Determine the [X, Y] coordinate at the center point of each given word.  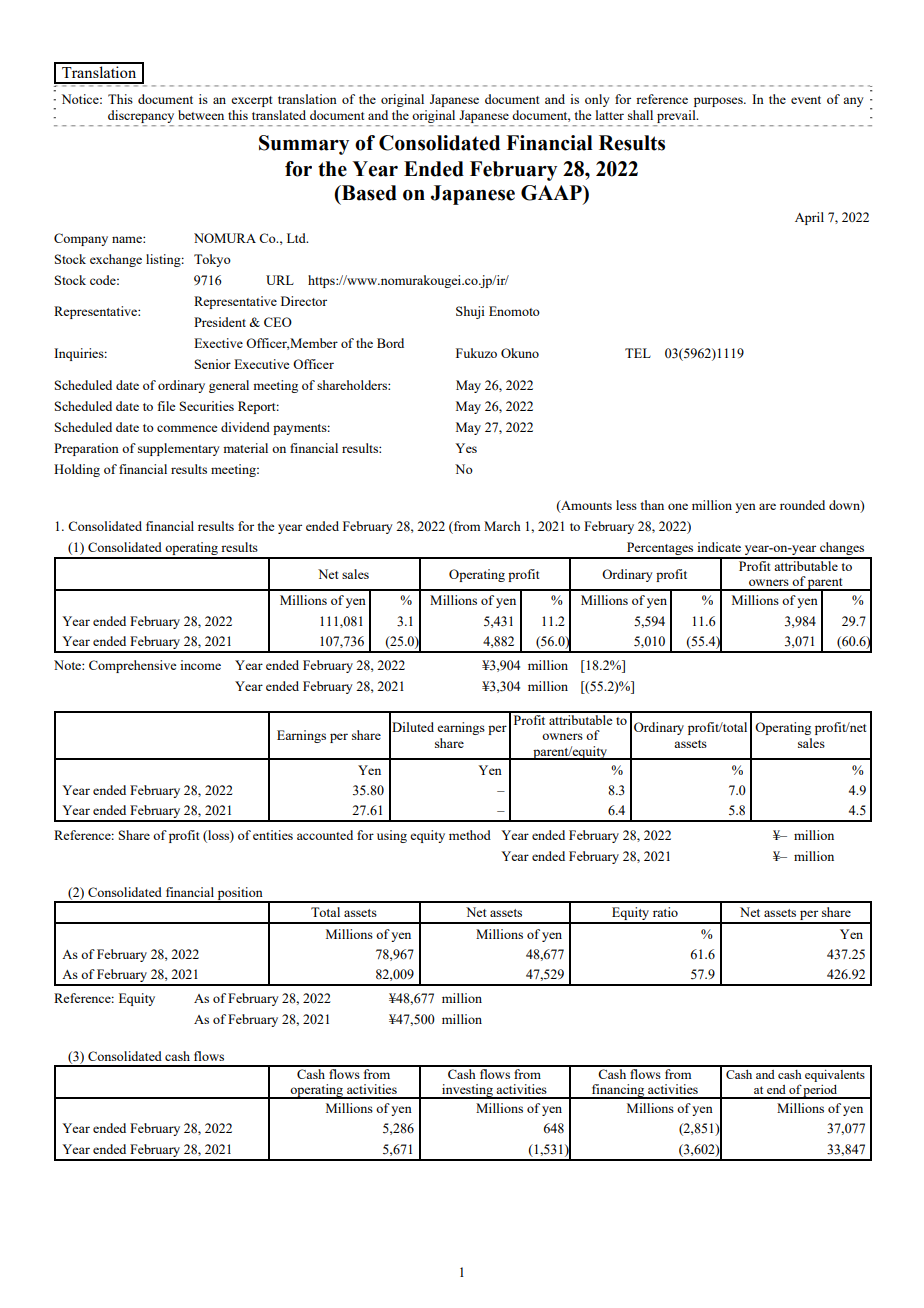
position [240, 894]
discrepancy [141, 116]
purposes [719, 102]
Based [368, 193]
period [821, 1092]
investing [467, 1091]
